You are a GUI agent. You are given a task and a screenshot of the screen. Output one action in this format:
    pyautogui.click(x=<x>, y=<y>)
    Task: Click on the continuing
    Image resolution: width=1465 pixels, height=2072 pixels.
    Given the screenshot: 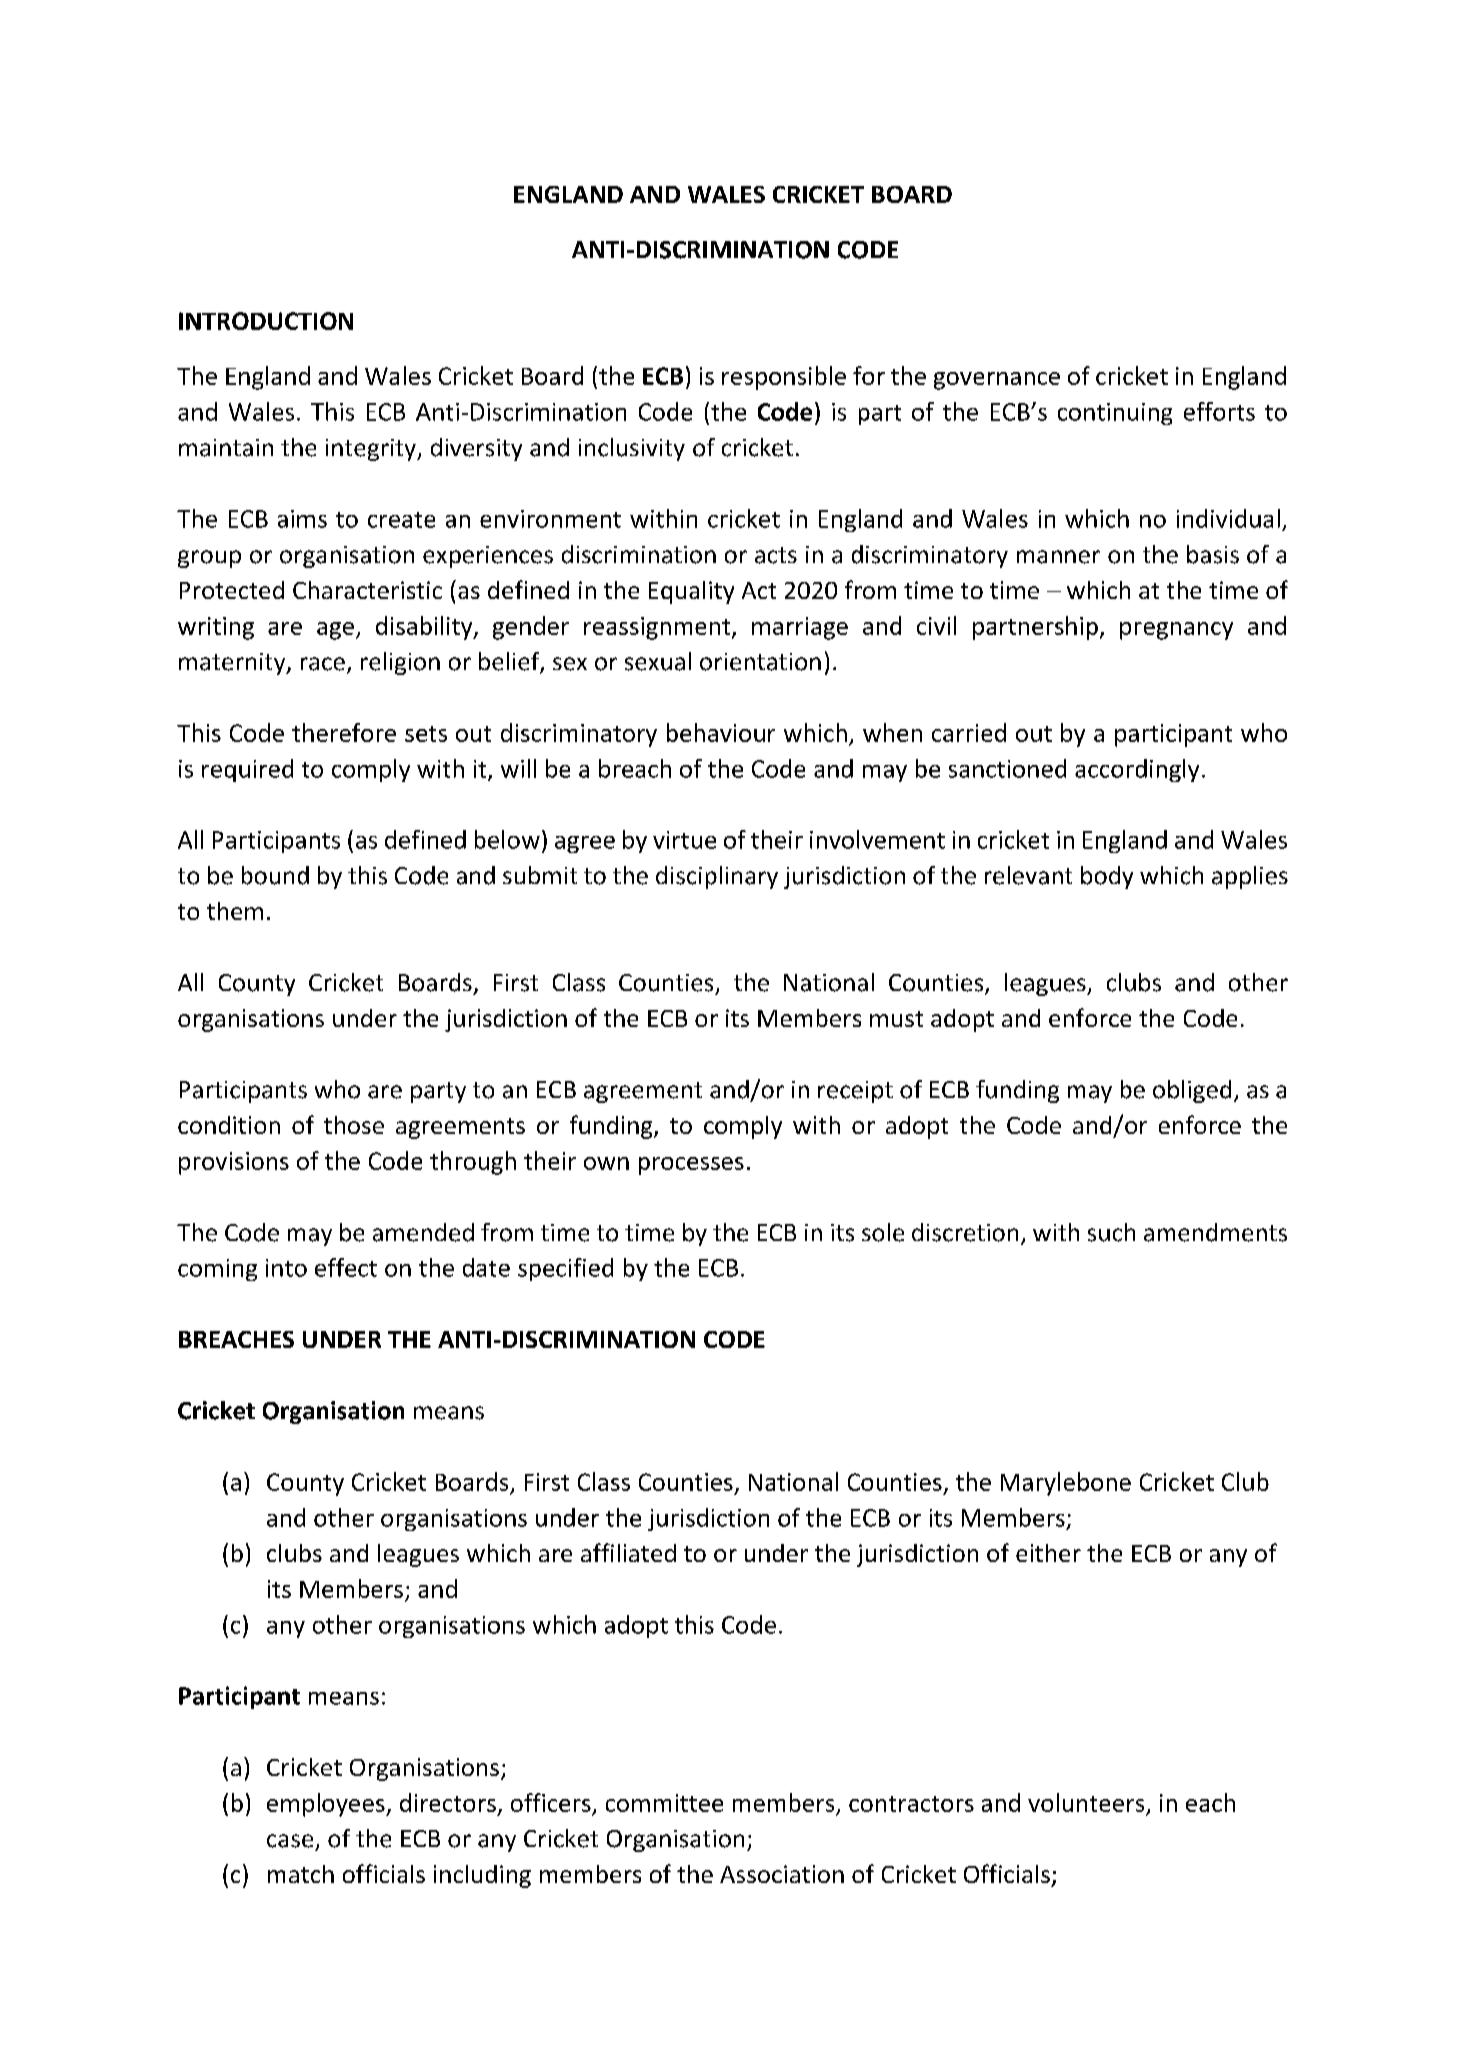 What is the action you would take?
    pyautogui.click(x=1115, y=414)
